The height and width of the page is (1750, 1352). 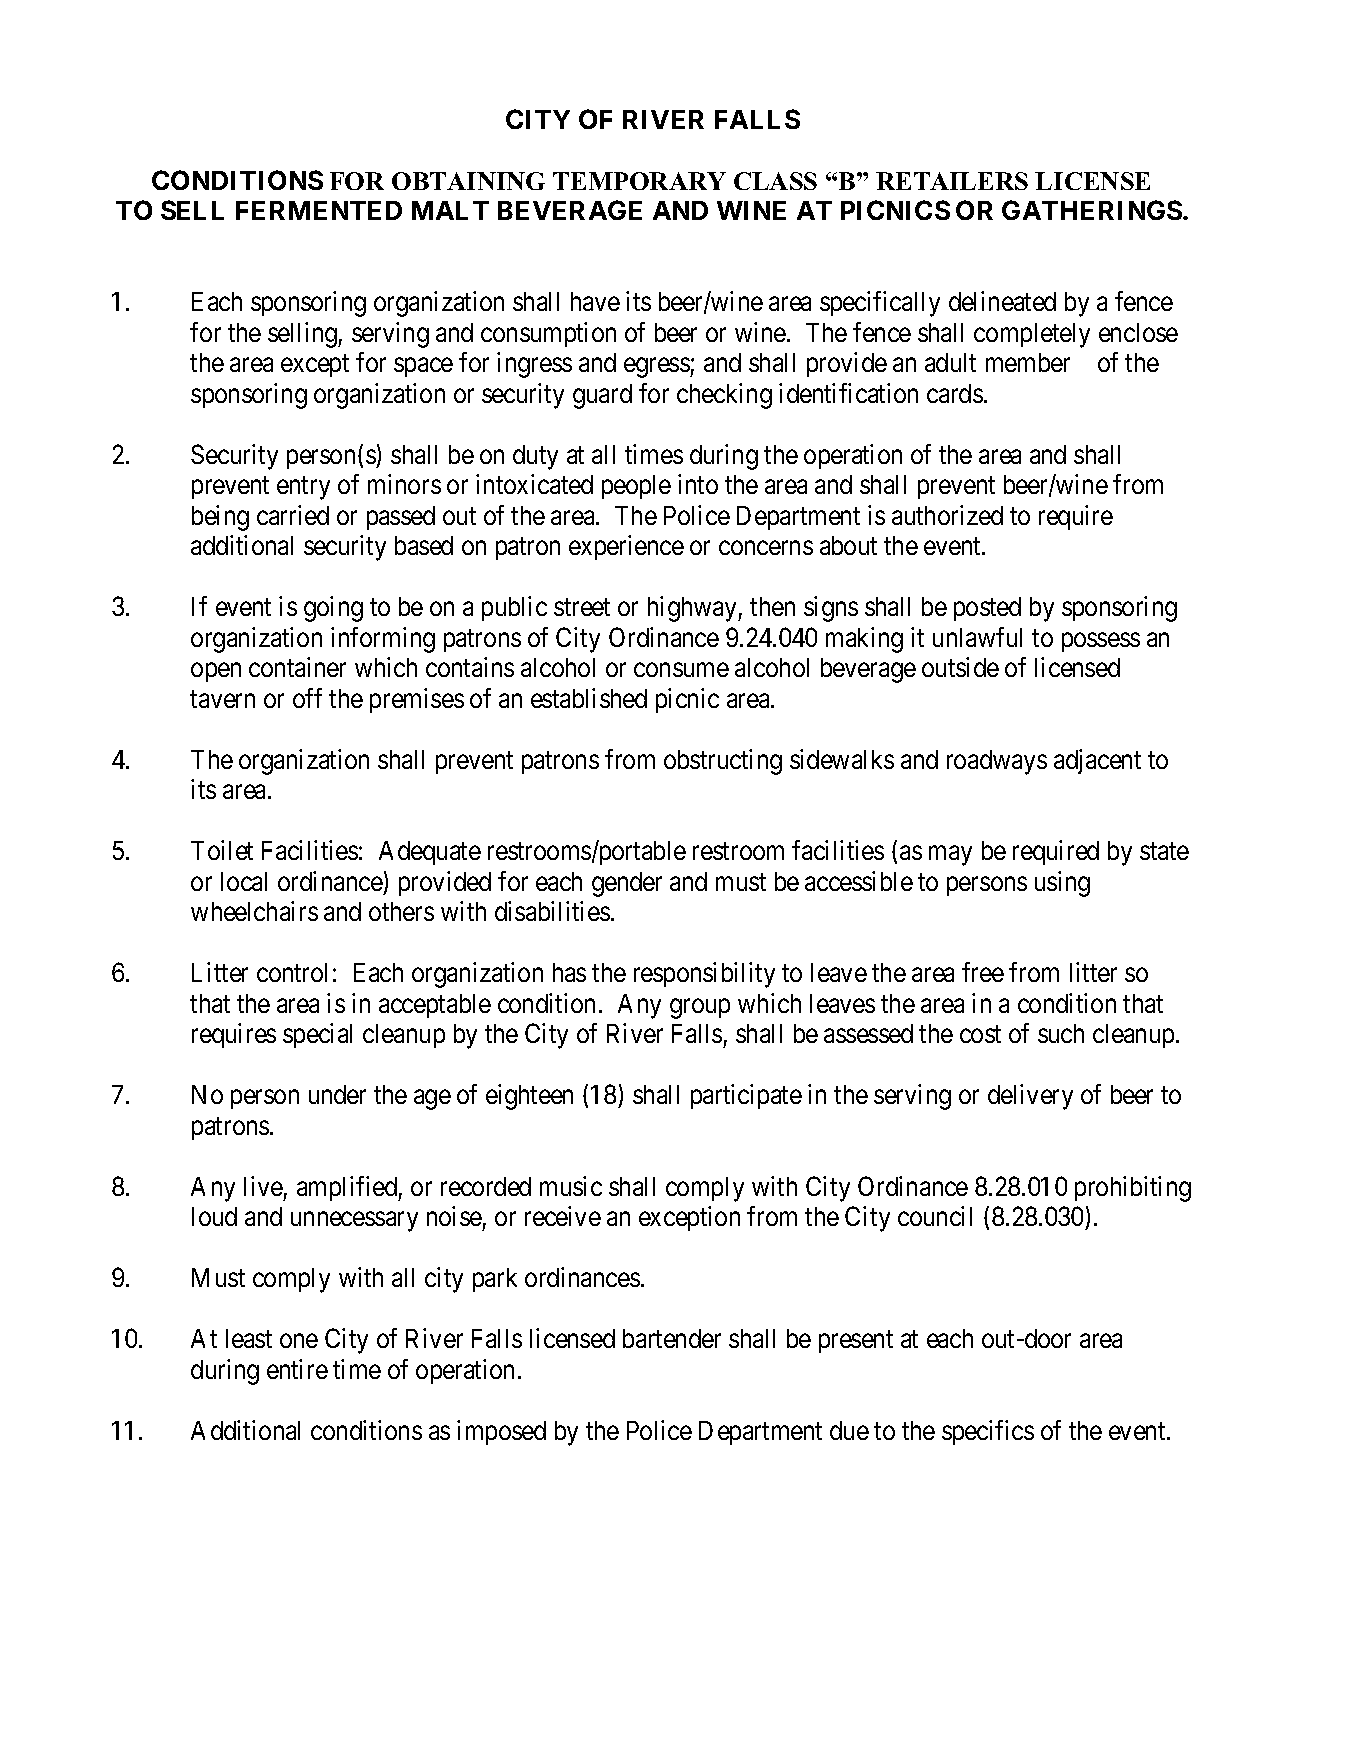 What do you see at coordinates (700, 1009) in the page?
I see `group` at bounding box center [700, 1009].
